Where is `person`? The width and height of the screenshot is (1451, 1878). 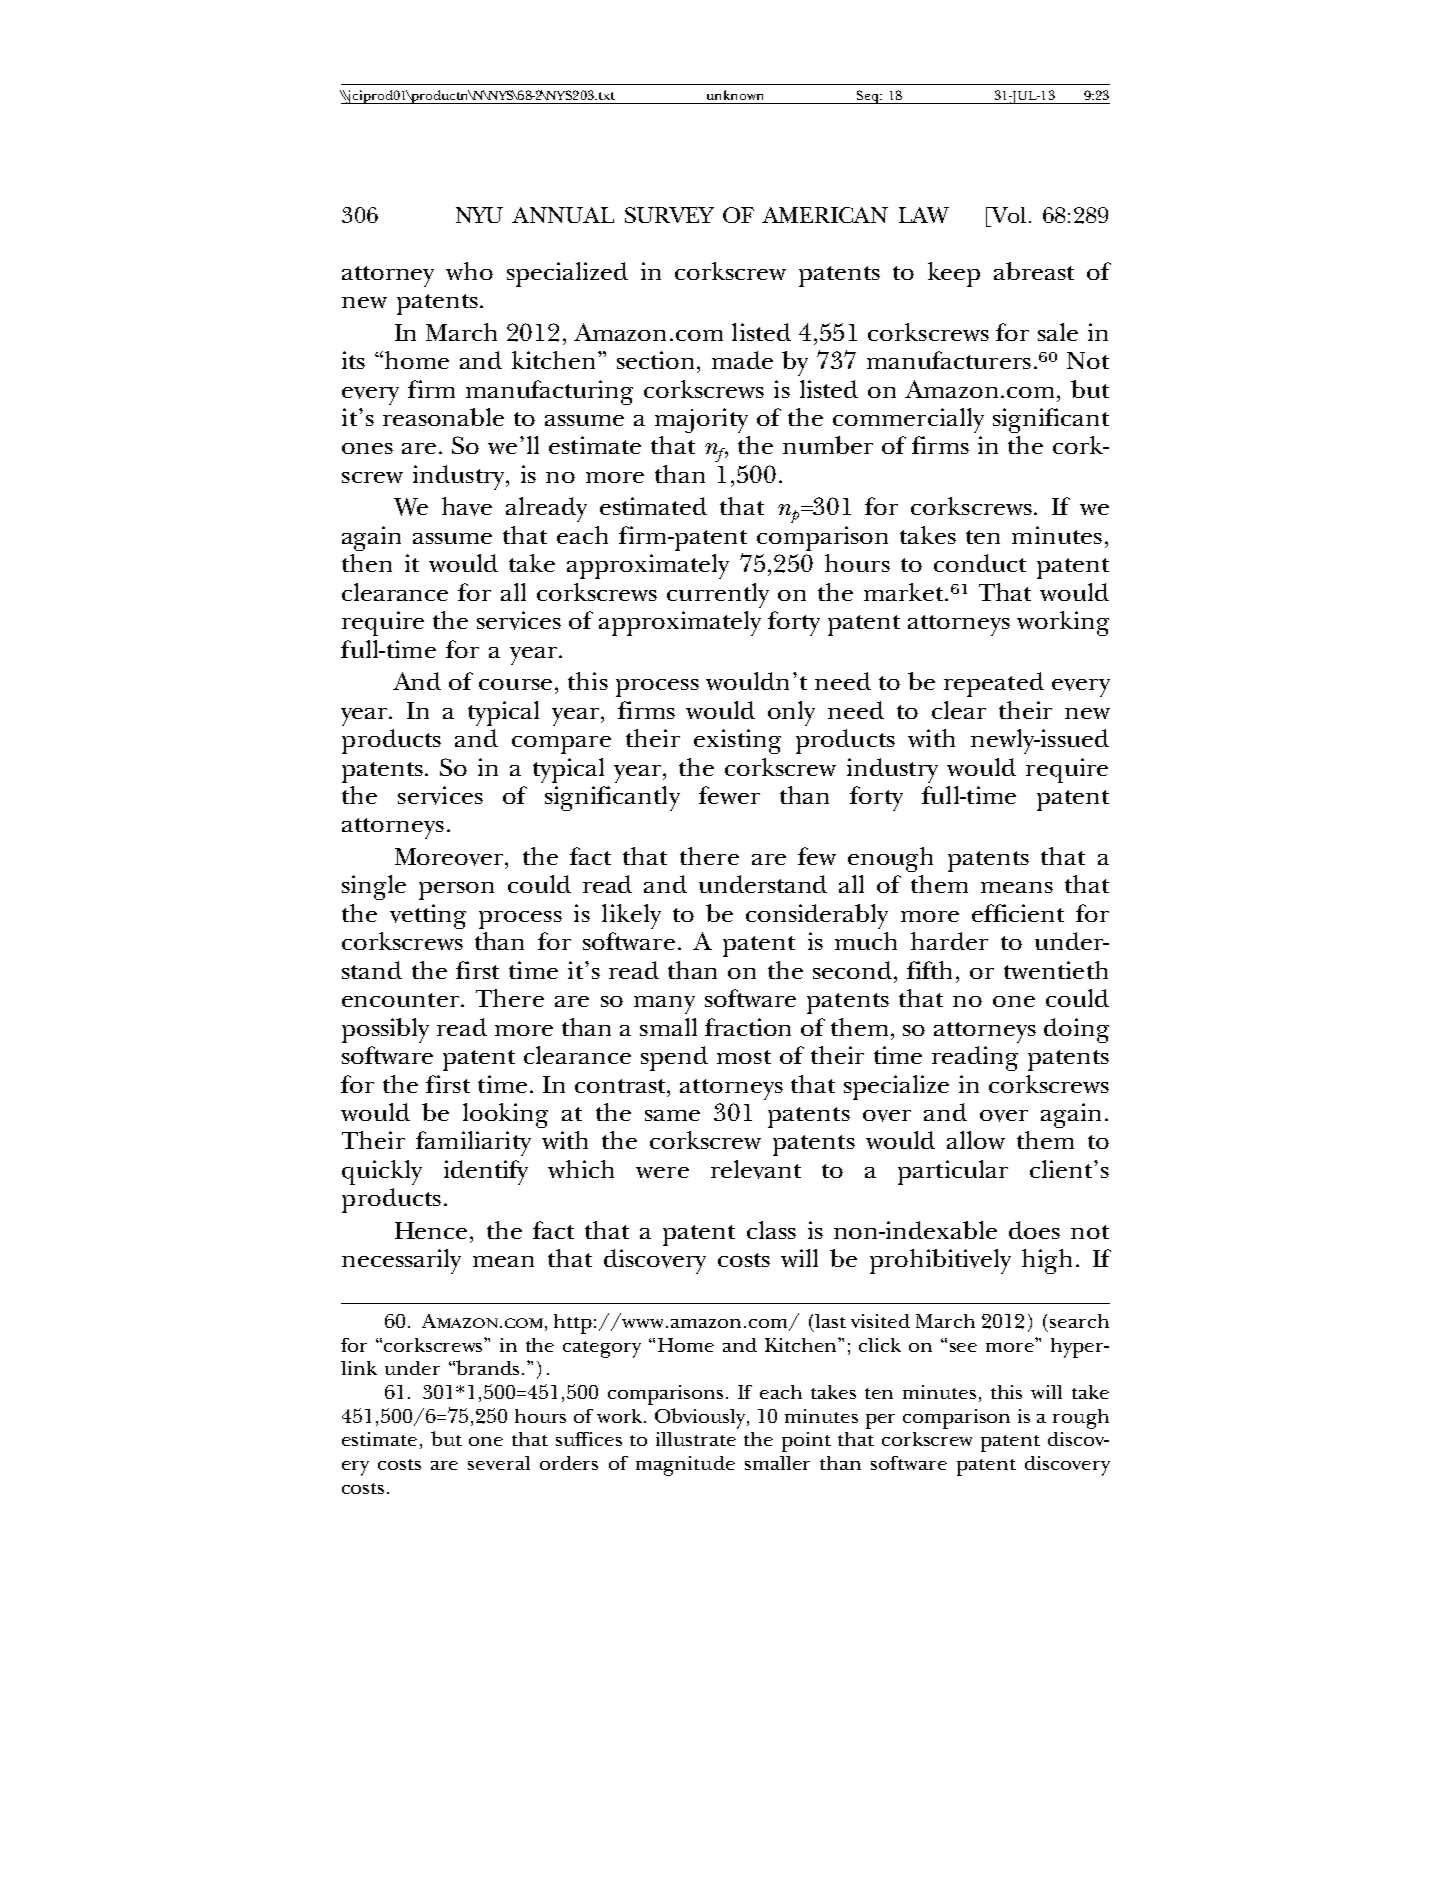 person is located at coordinates (456, 891).
